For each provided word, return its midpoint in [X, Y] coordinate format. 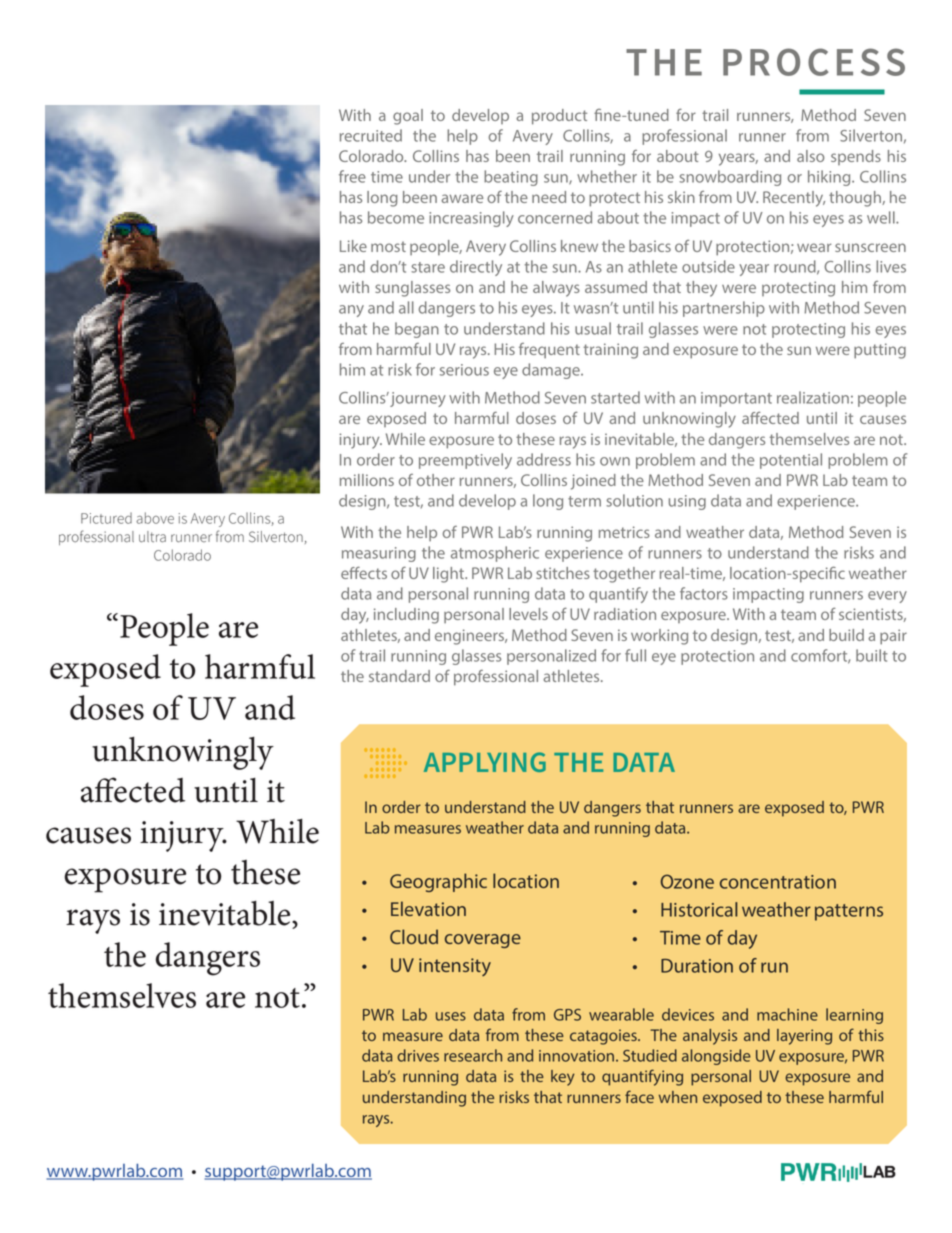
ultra [152, 537]
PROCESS [814, 62]
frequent [549, 351]
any [351, 311]
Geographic [438, 882]
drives [418, 1055]
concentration [778, 882]
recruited [371, 135]
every [887, 597]
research [473, 1055]
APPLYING [485, 762]
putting [880, 351]
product [559, 117]
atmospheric [495, 554]
